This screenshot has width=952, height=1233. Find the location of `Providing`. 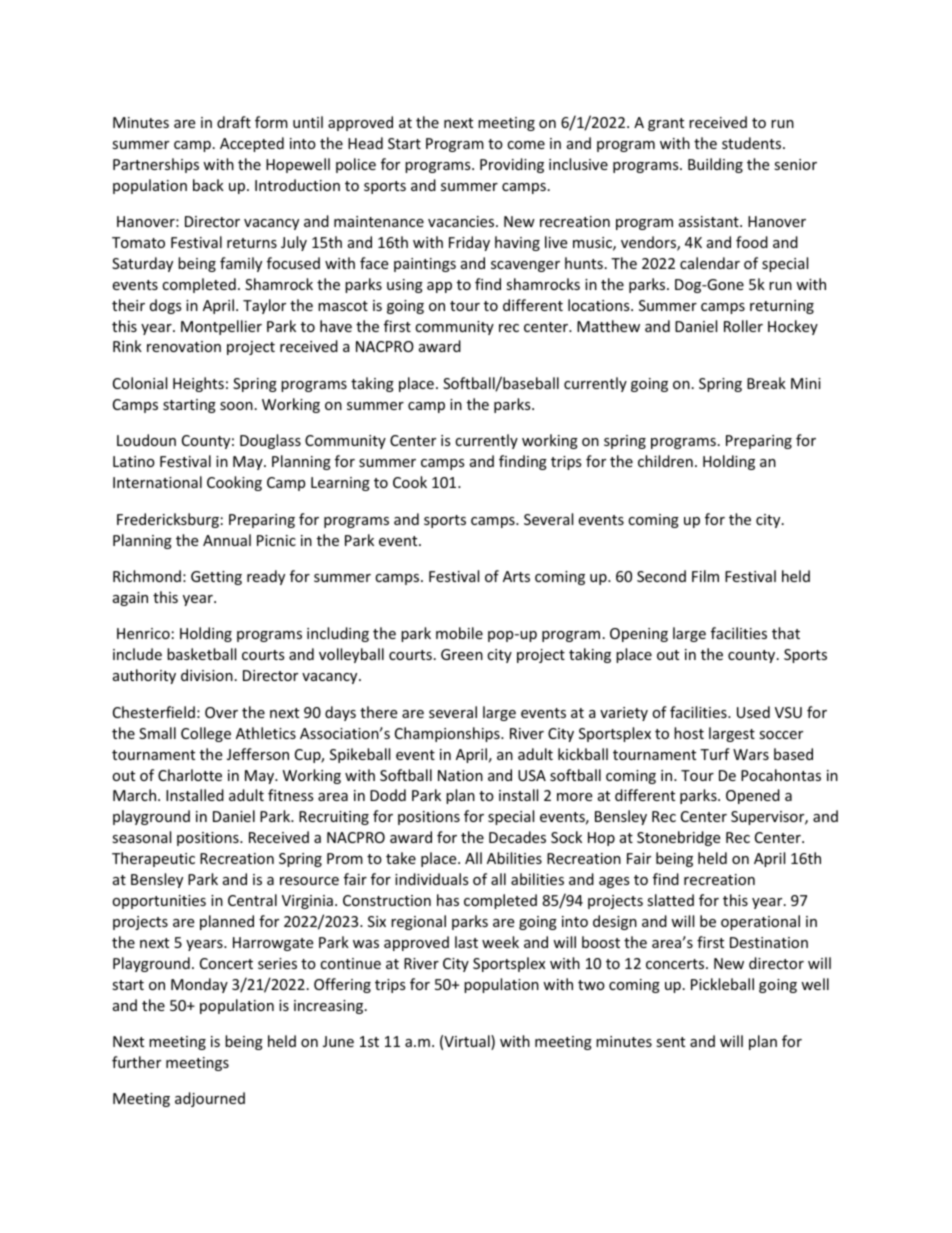

Providing is located at coordinates (512, 165).
